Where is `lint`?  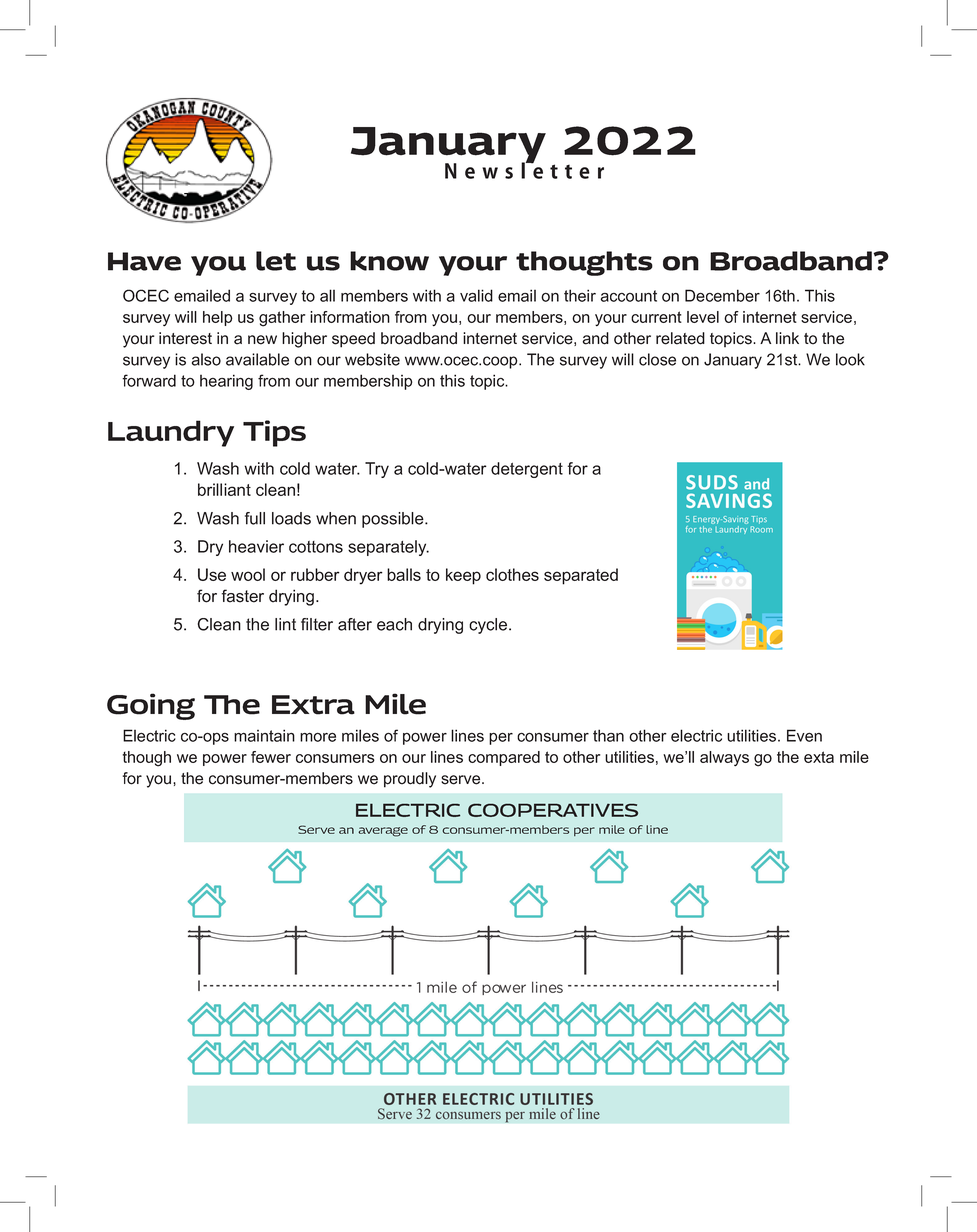 lint is located at coordinates (285, 624).
